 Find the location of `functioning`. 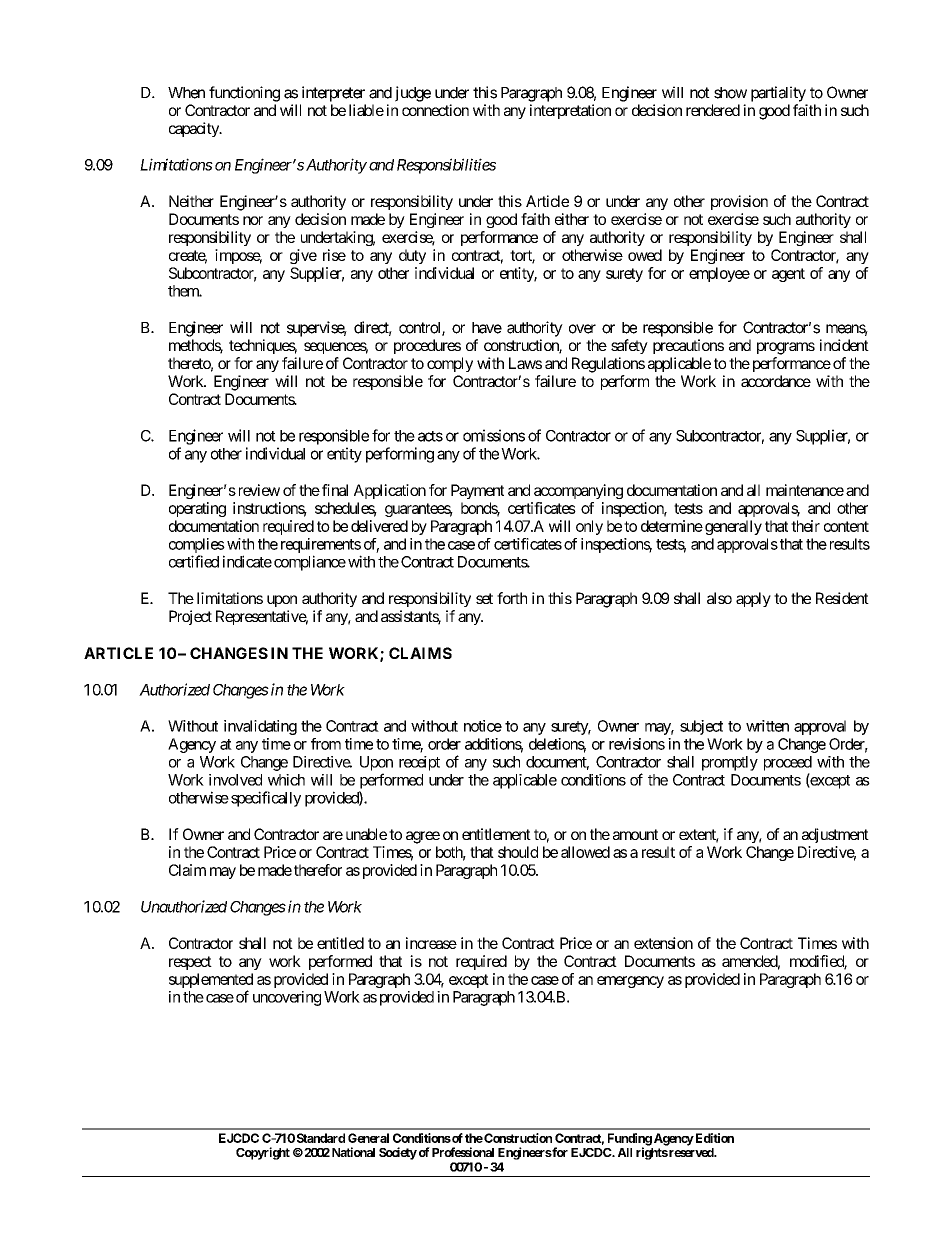

functioning is located at coordinates (244, 94).
